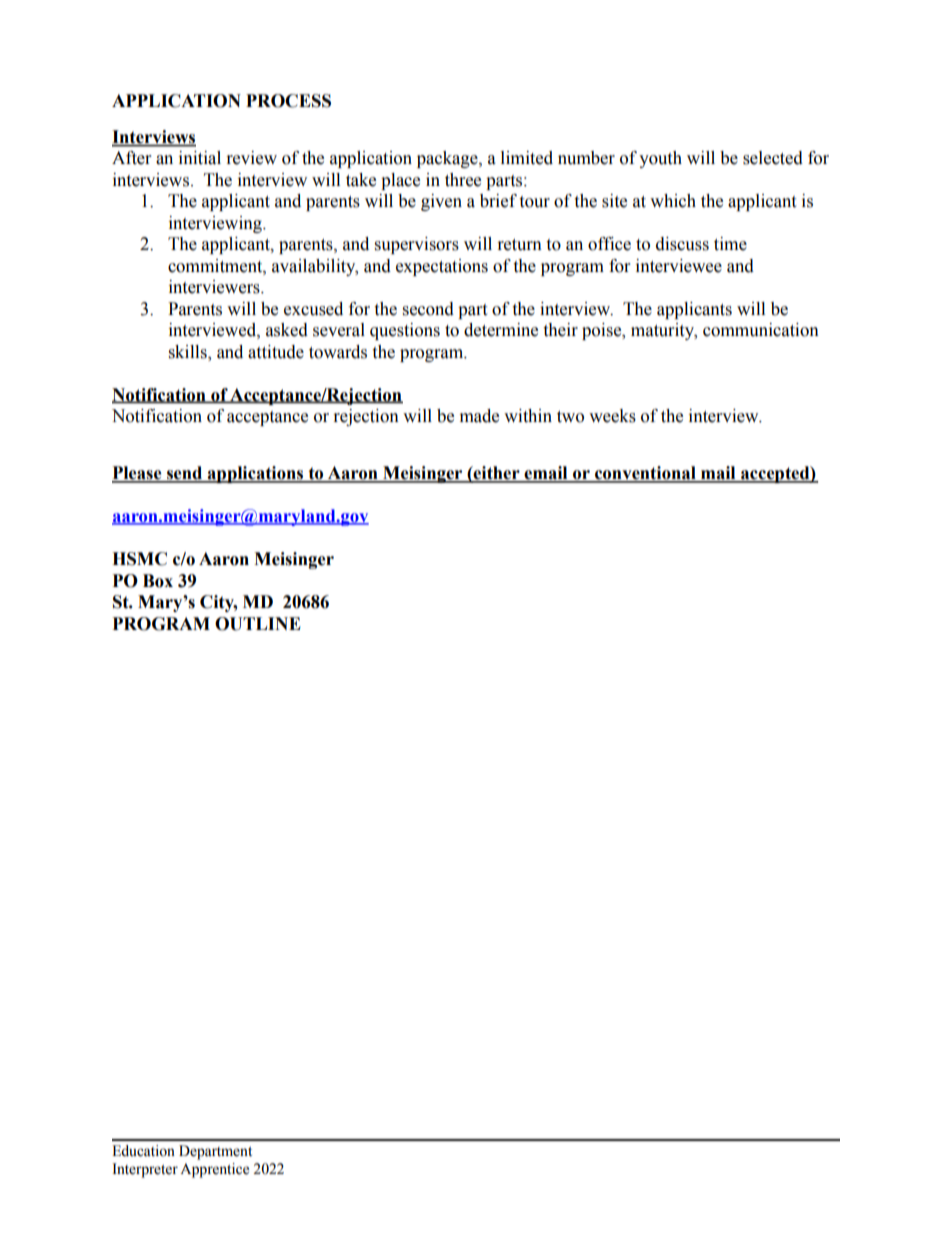 The height and width of the page is (1233, 952). What do you see at coordinates (214, 1170) in the page?
I see `Apprentice` at bounding box center [214, 1170].
